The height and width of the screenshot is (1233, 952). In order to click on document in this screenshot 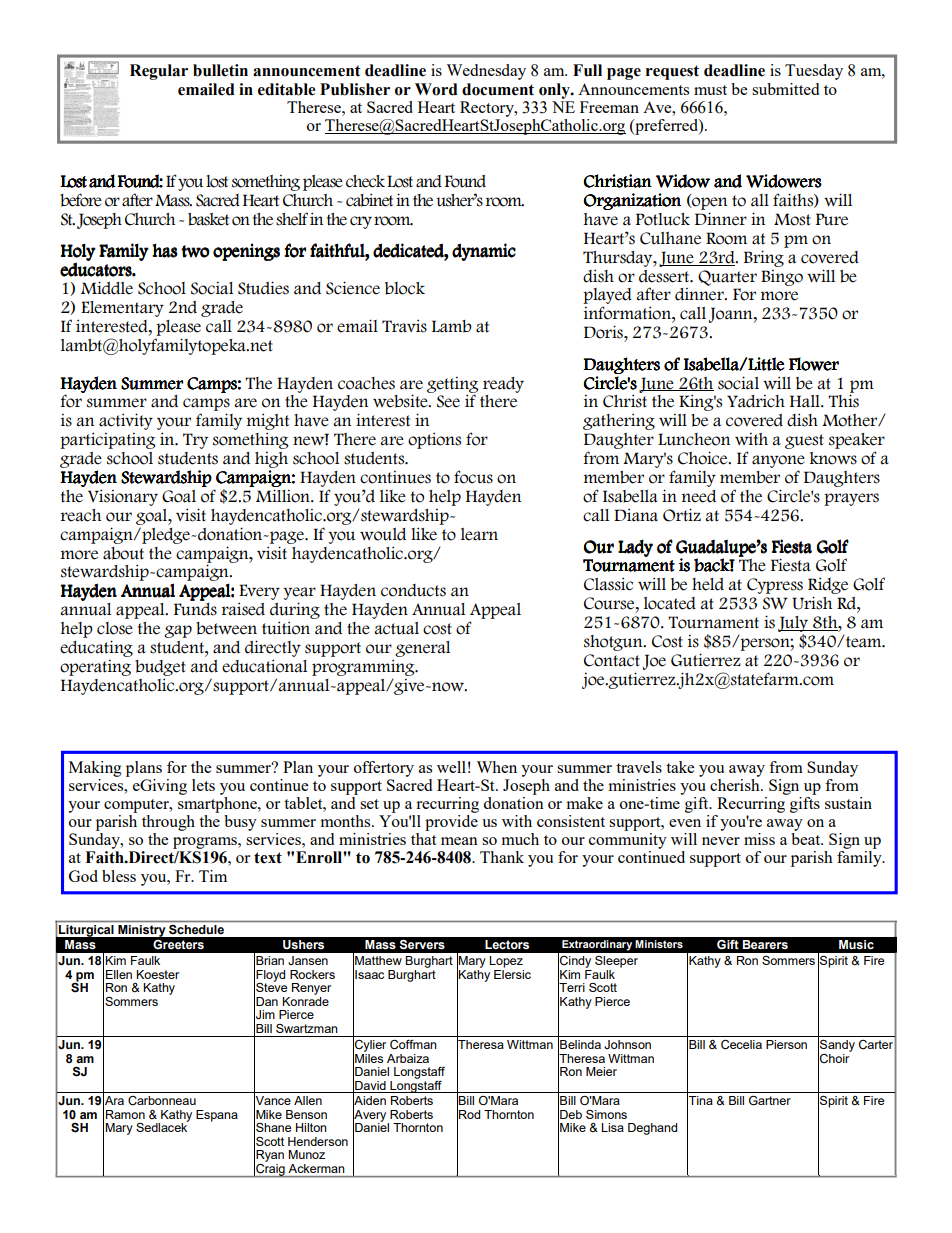, I will do `click(498, 89)`.
